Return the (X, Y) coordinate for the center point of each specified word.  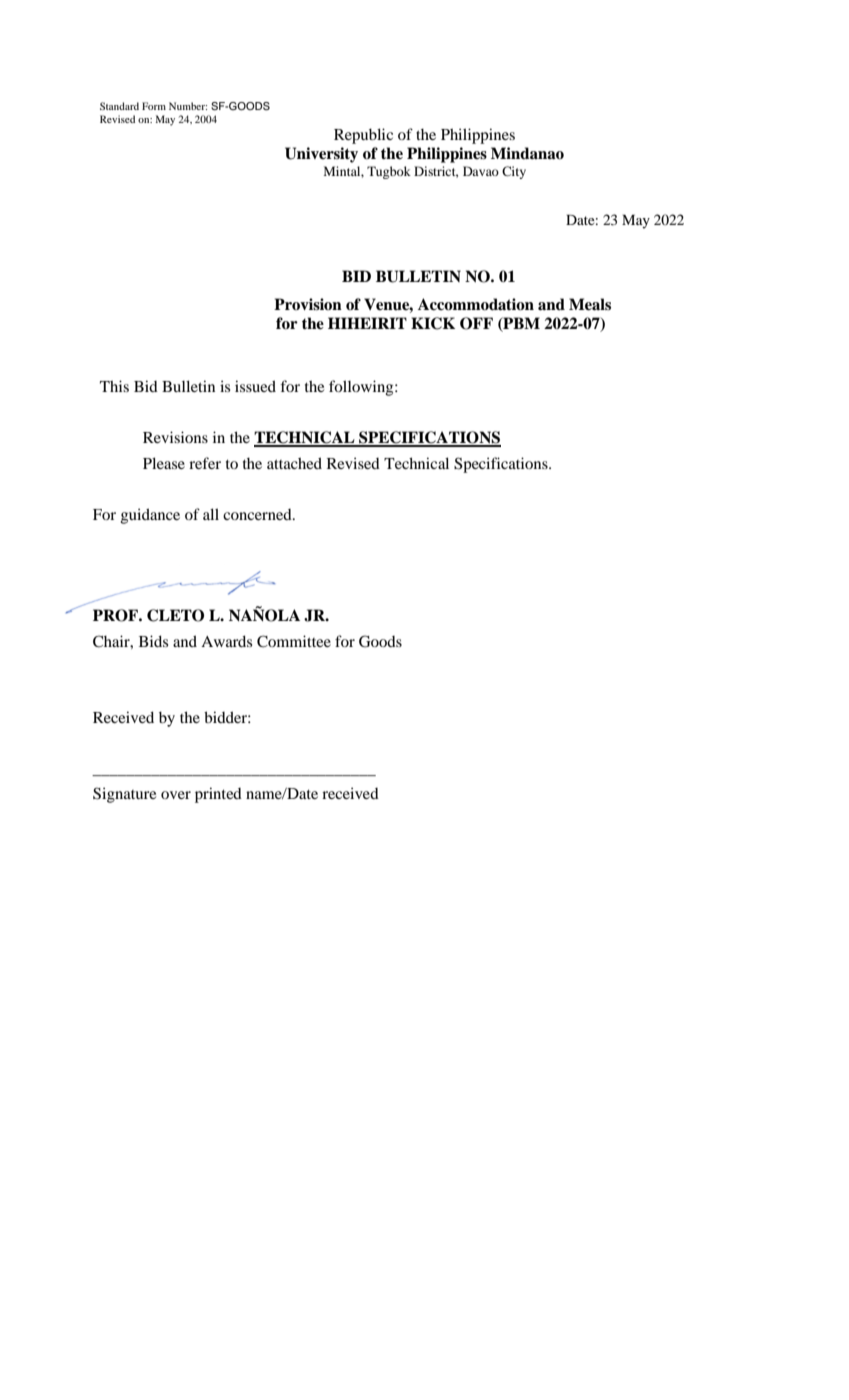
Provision (308, 304)
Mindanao (527, 153)
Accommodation (476, 304)
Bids (153, 641)
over (176, 795)
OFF (476, 323)
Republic (363, 136)
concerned (258, 514)
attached (294, 463)
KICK (433, 323)
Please (164, 463)
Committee (294, 641)
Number (188, 106)
